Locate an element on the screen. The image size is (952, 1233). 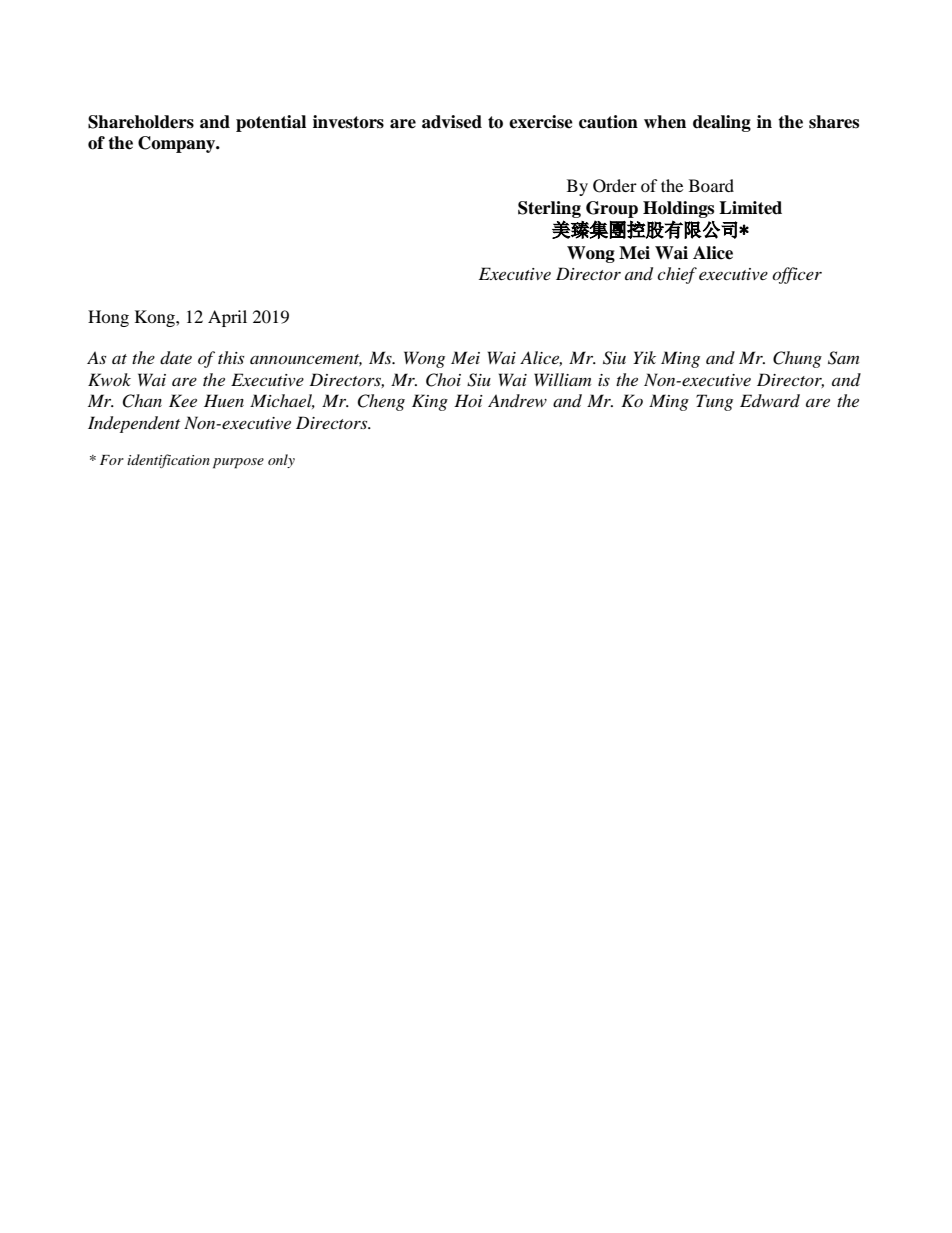
officer is located at coordinates (797, 275).
